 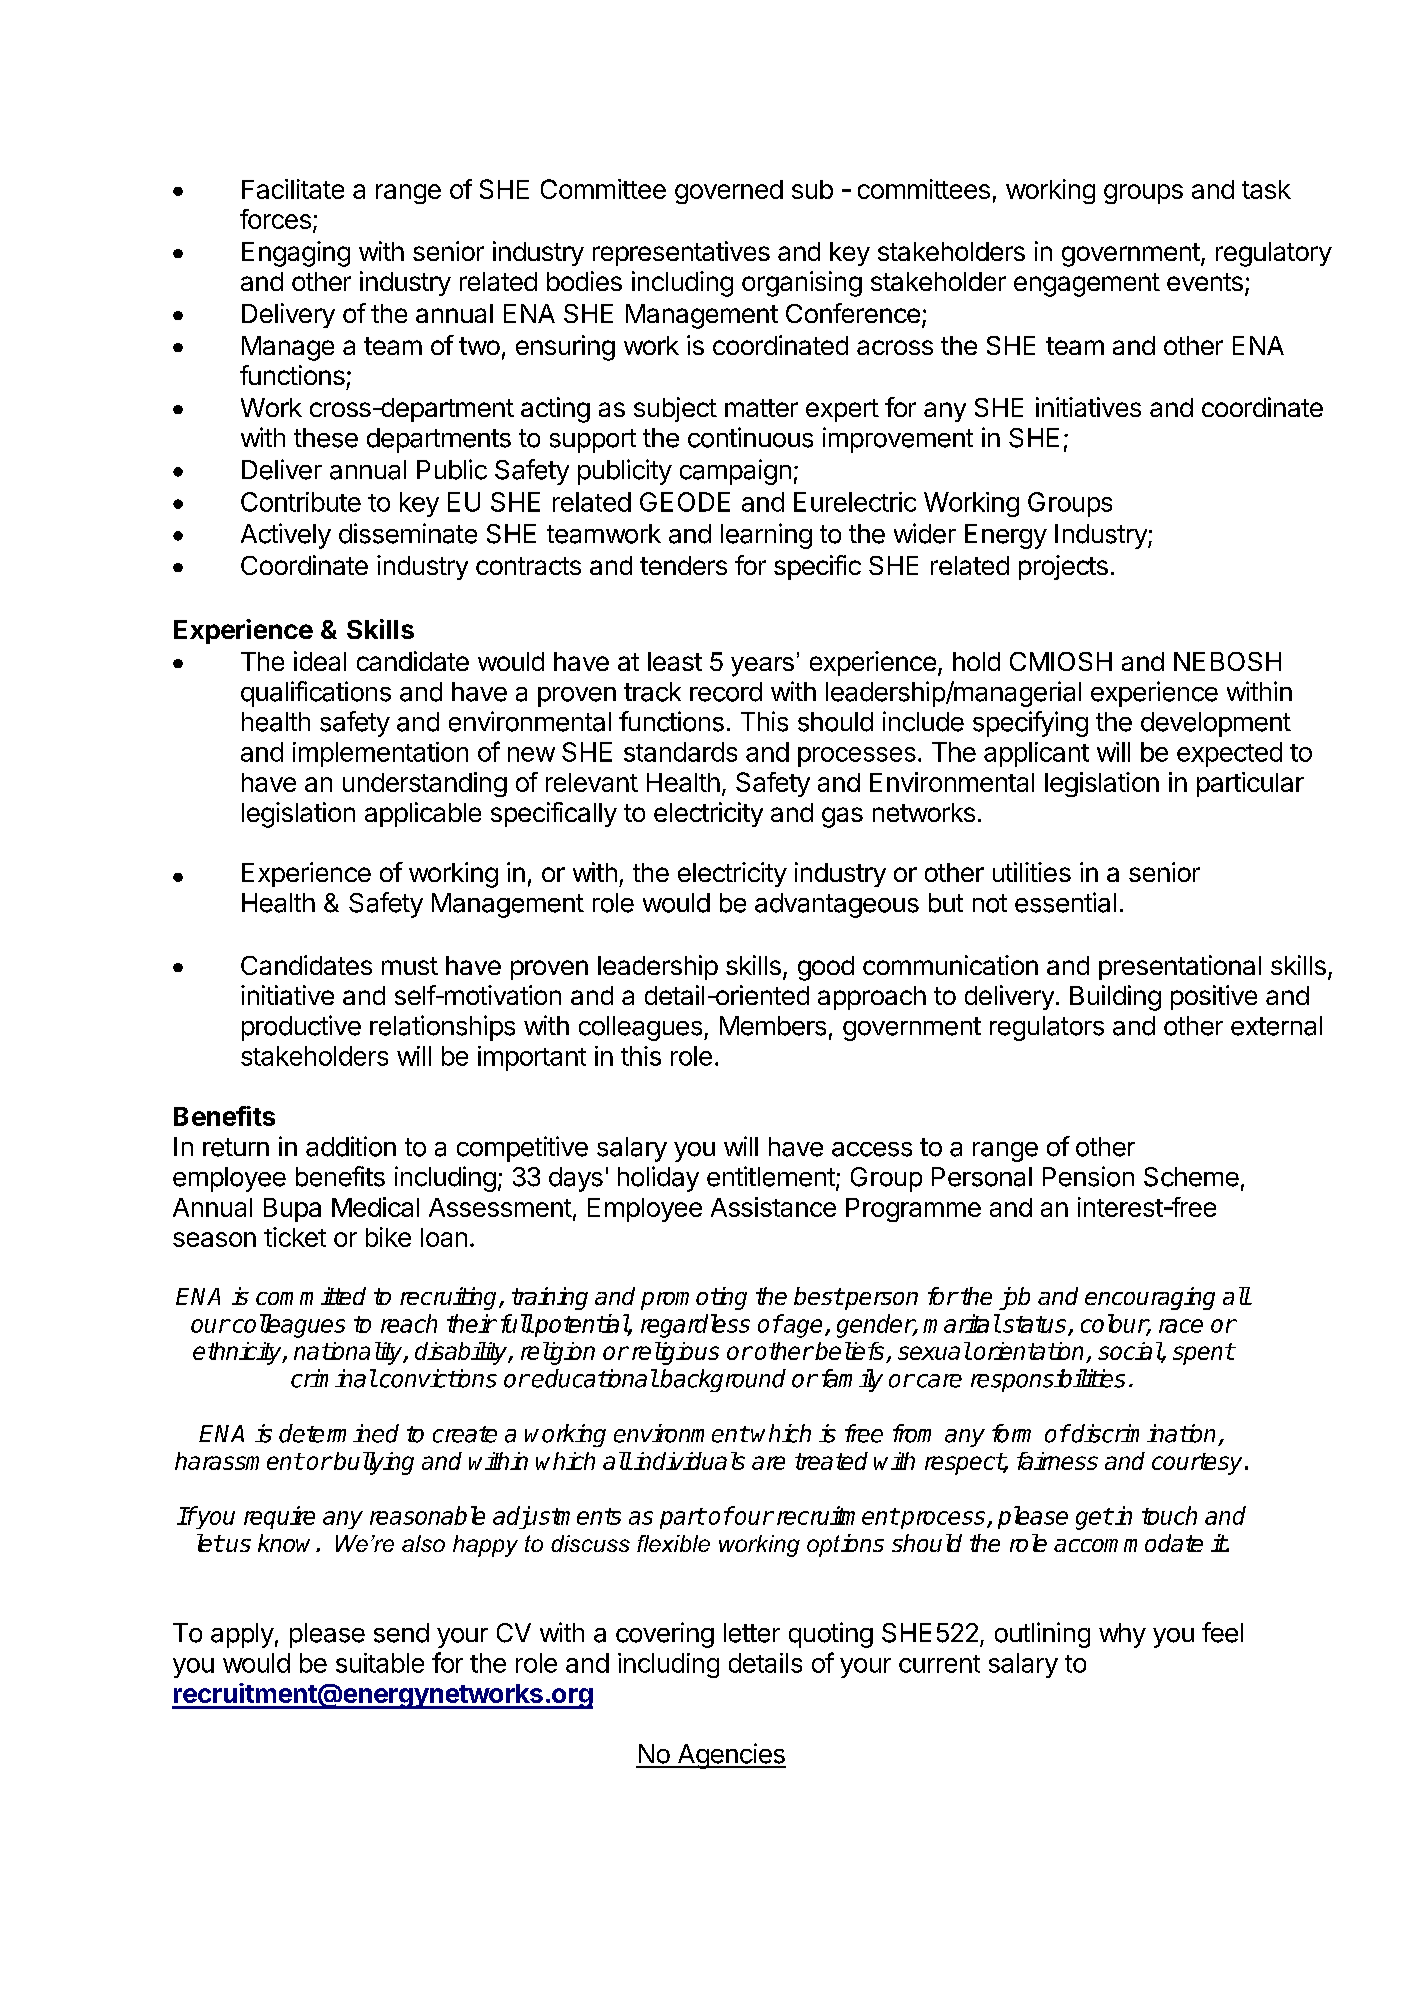 What do you see at coordinates (1122, 1635) in the screenshot?
I see `why` at bounding box center [1122, 1635].
